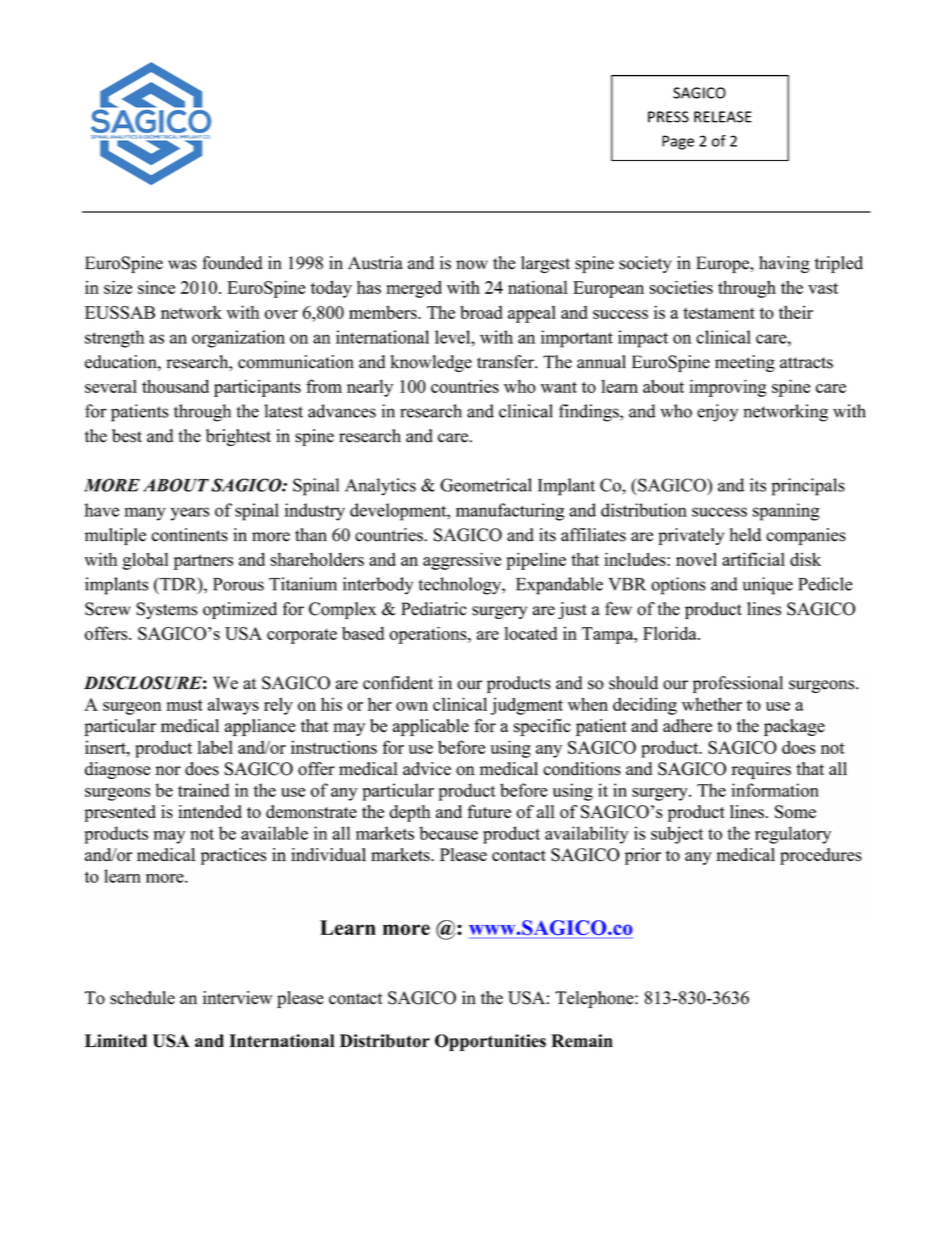 This image has height=1233, width=952. What do you see at coordinates (431, 727) in the image?
I see `applicable` at bounding box center [431, 727].
